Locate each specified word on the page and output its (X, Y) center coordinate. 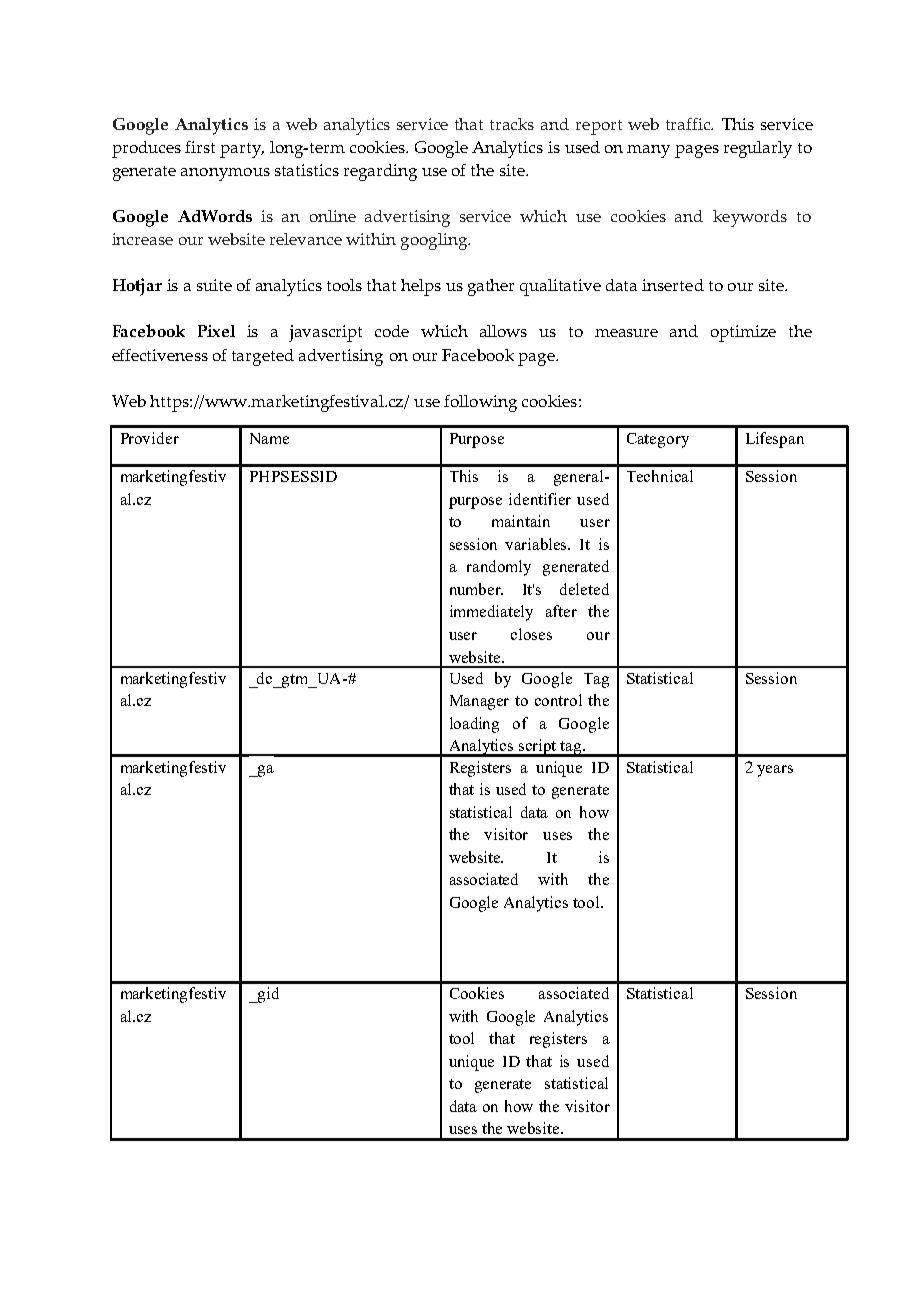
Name (269, 438)
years (775, 771)
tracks (512, 124)
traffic (689, 124)
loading (474, 725)
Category (658, 440)
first (200, 147)
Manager (479, 702)
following (480, 403)
